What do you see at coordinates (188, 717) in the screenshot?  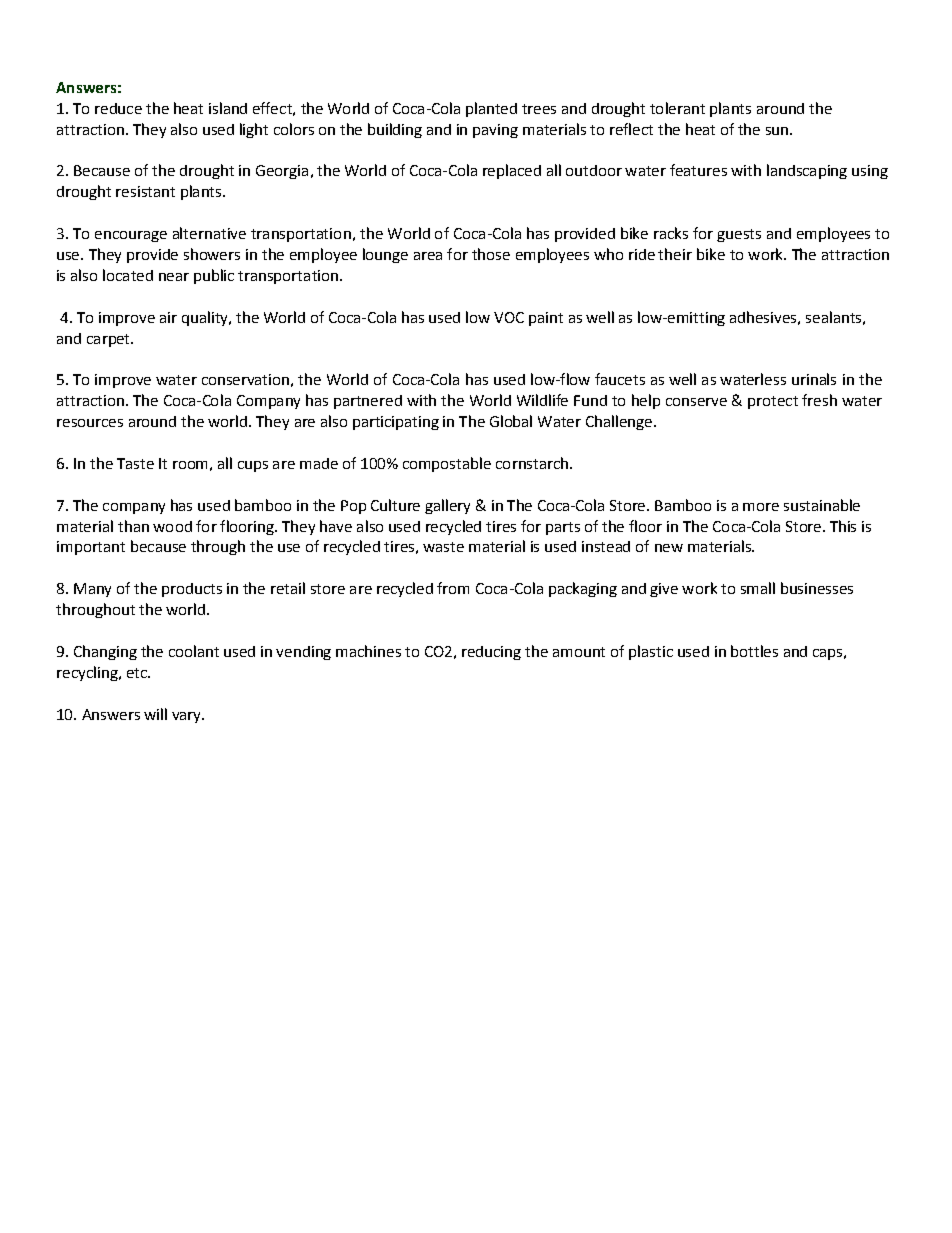 I see `vary` at bounding box center [188, 717].
